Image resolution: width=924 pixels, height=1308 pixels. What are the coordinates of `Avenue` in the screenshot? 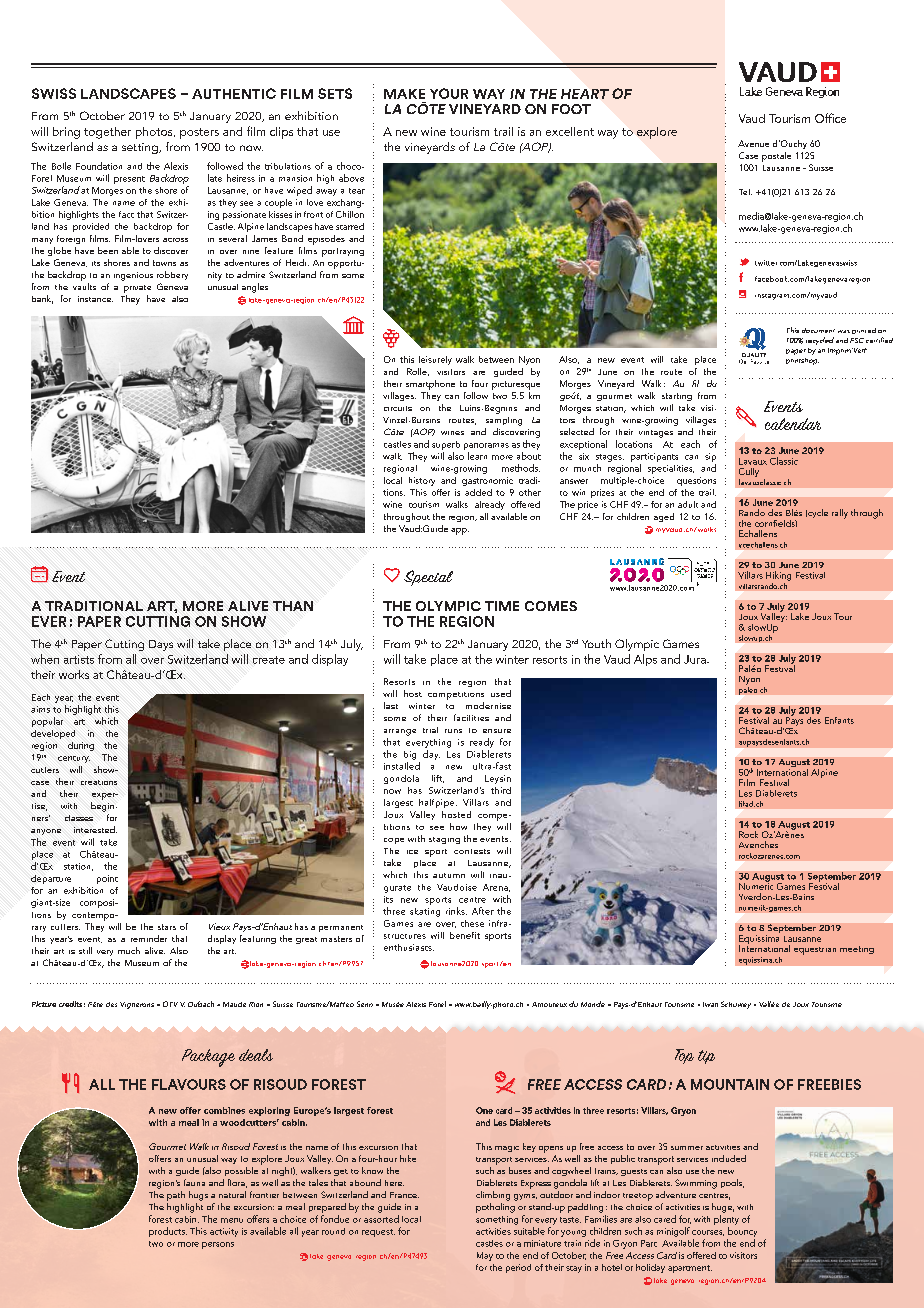 It's located at (753, 143).
